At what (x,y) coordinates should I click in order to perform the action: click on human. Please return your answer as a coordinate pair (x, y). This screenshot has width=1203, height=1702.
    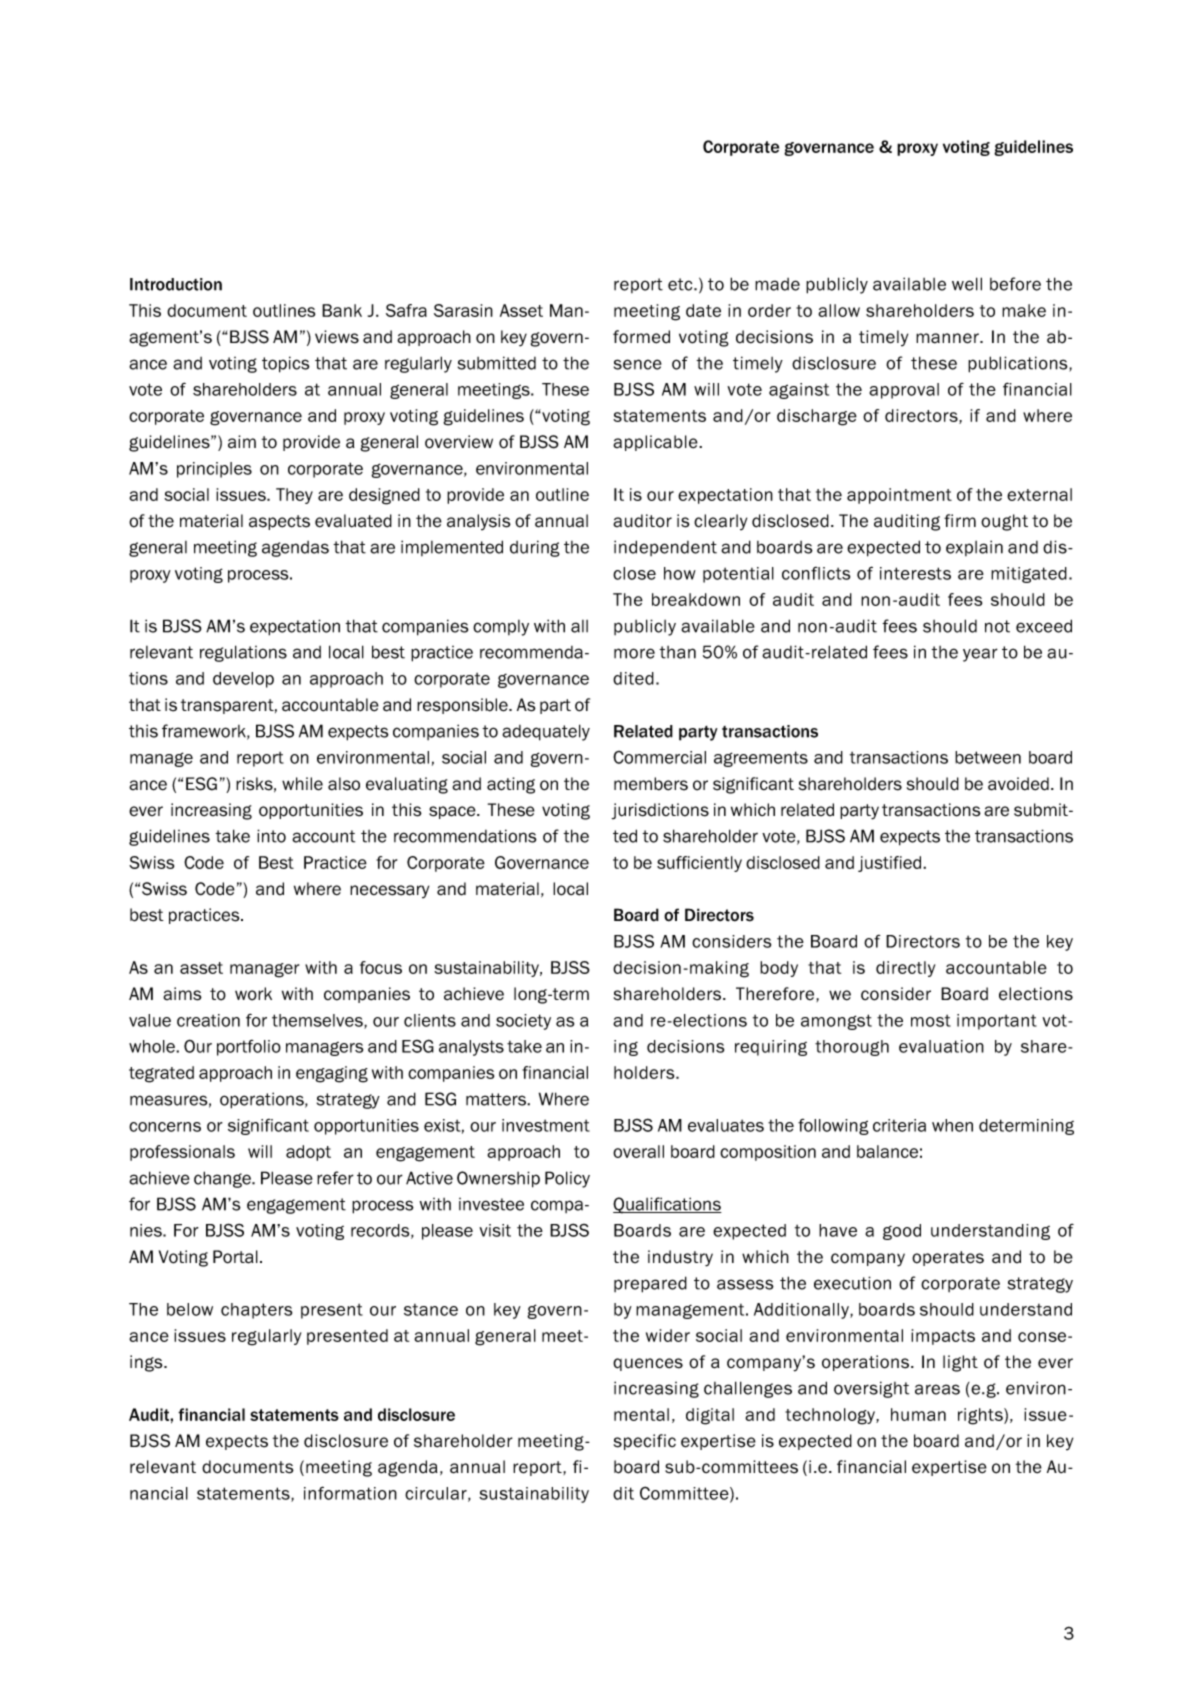
    Looking at the image, I should click on (918, 1414).
